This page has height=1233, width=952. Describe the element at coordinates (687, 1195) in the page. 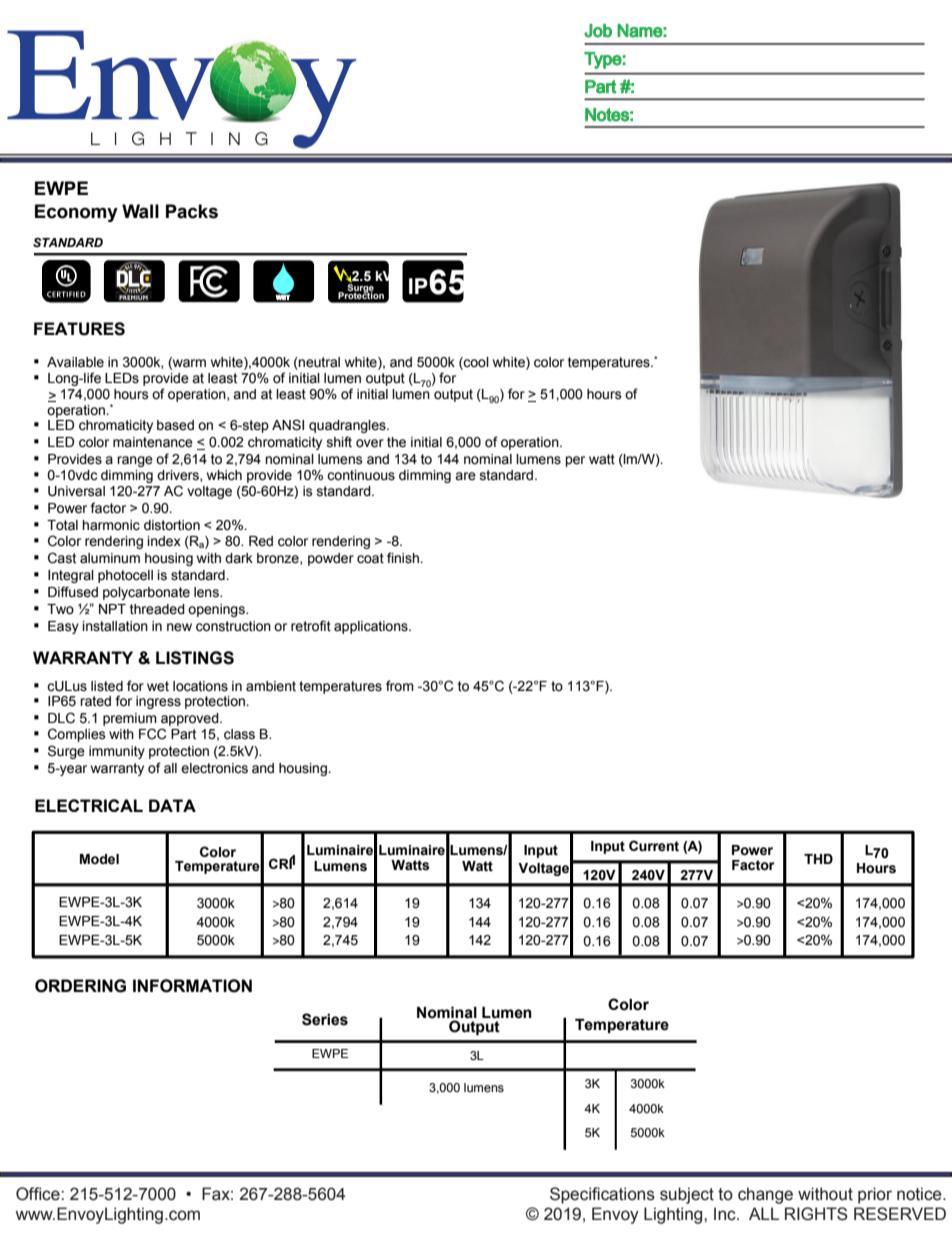

I see `subject` at that location.
